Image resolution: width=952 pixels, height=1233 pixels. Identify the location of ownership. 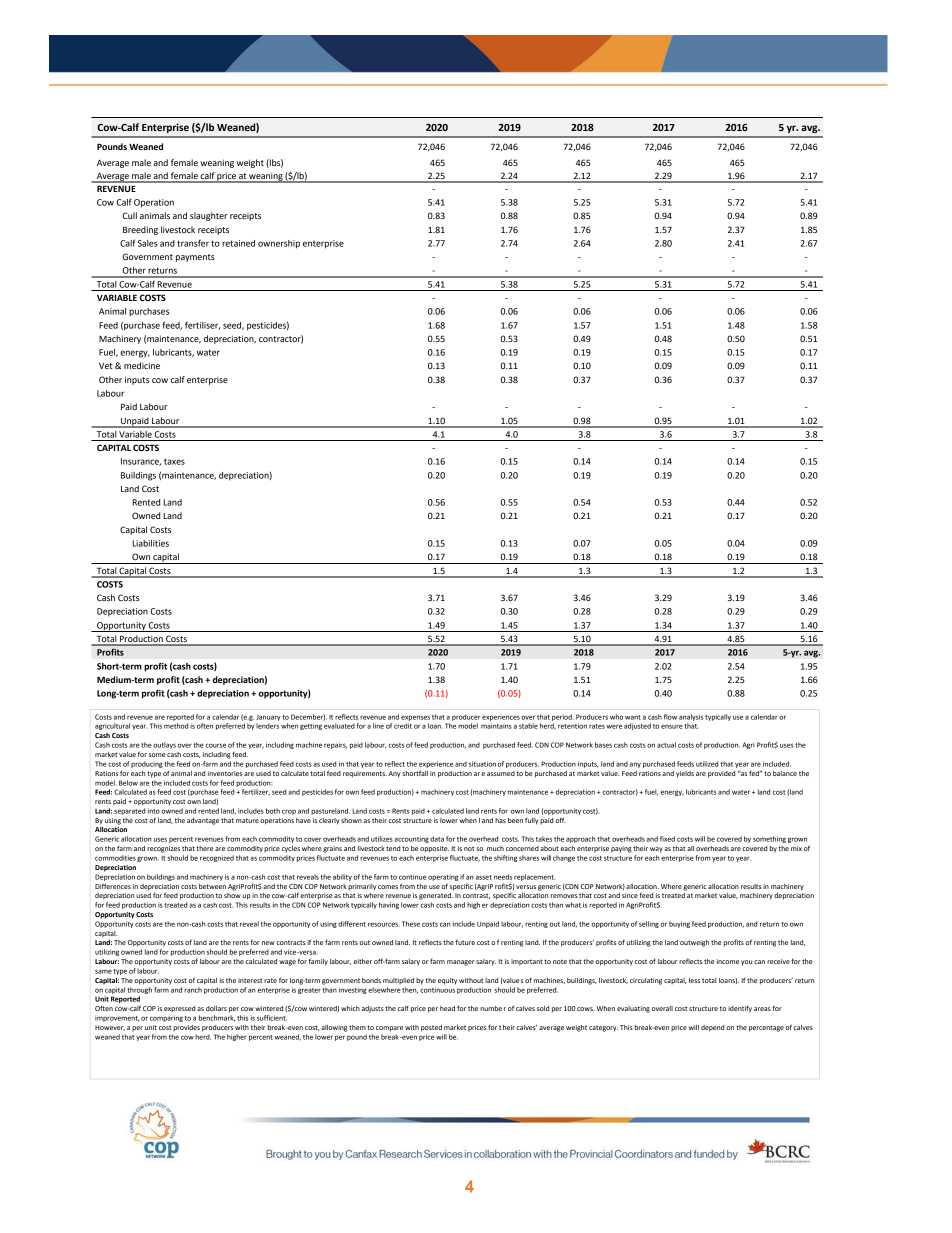
(279, 244).
